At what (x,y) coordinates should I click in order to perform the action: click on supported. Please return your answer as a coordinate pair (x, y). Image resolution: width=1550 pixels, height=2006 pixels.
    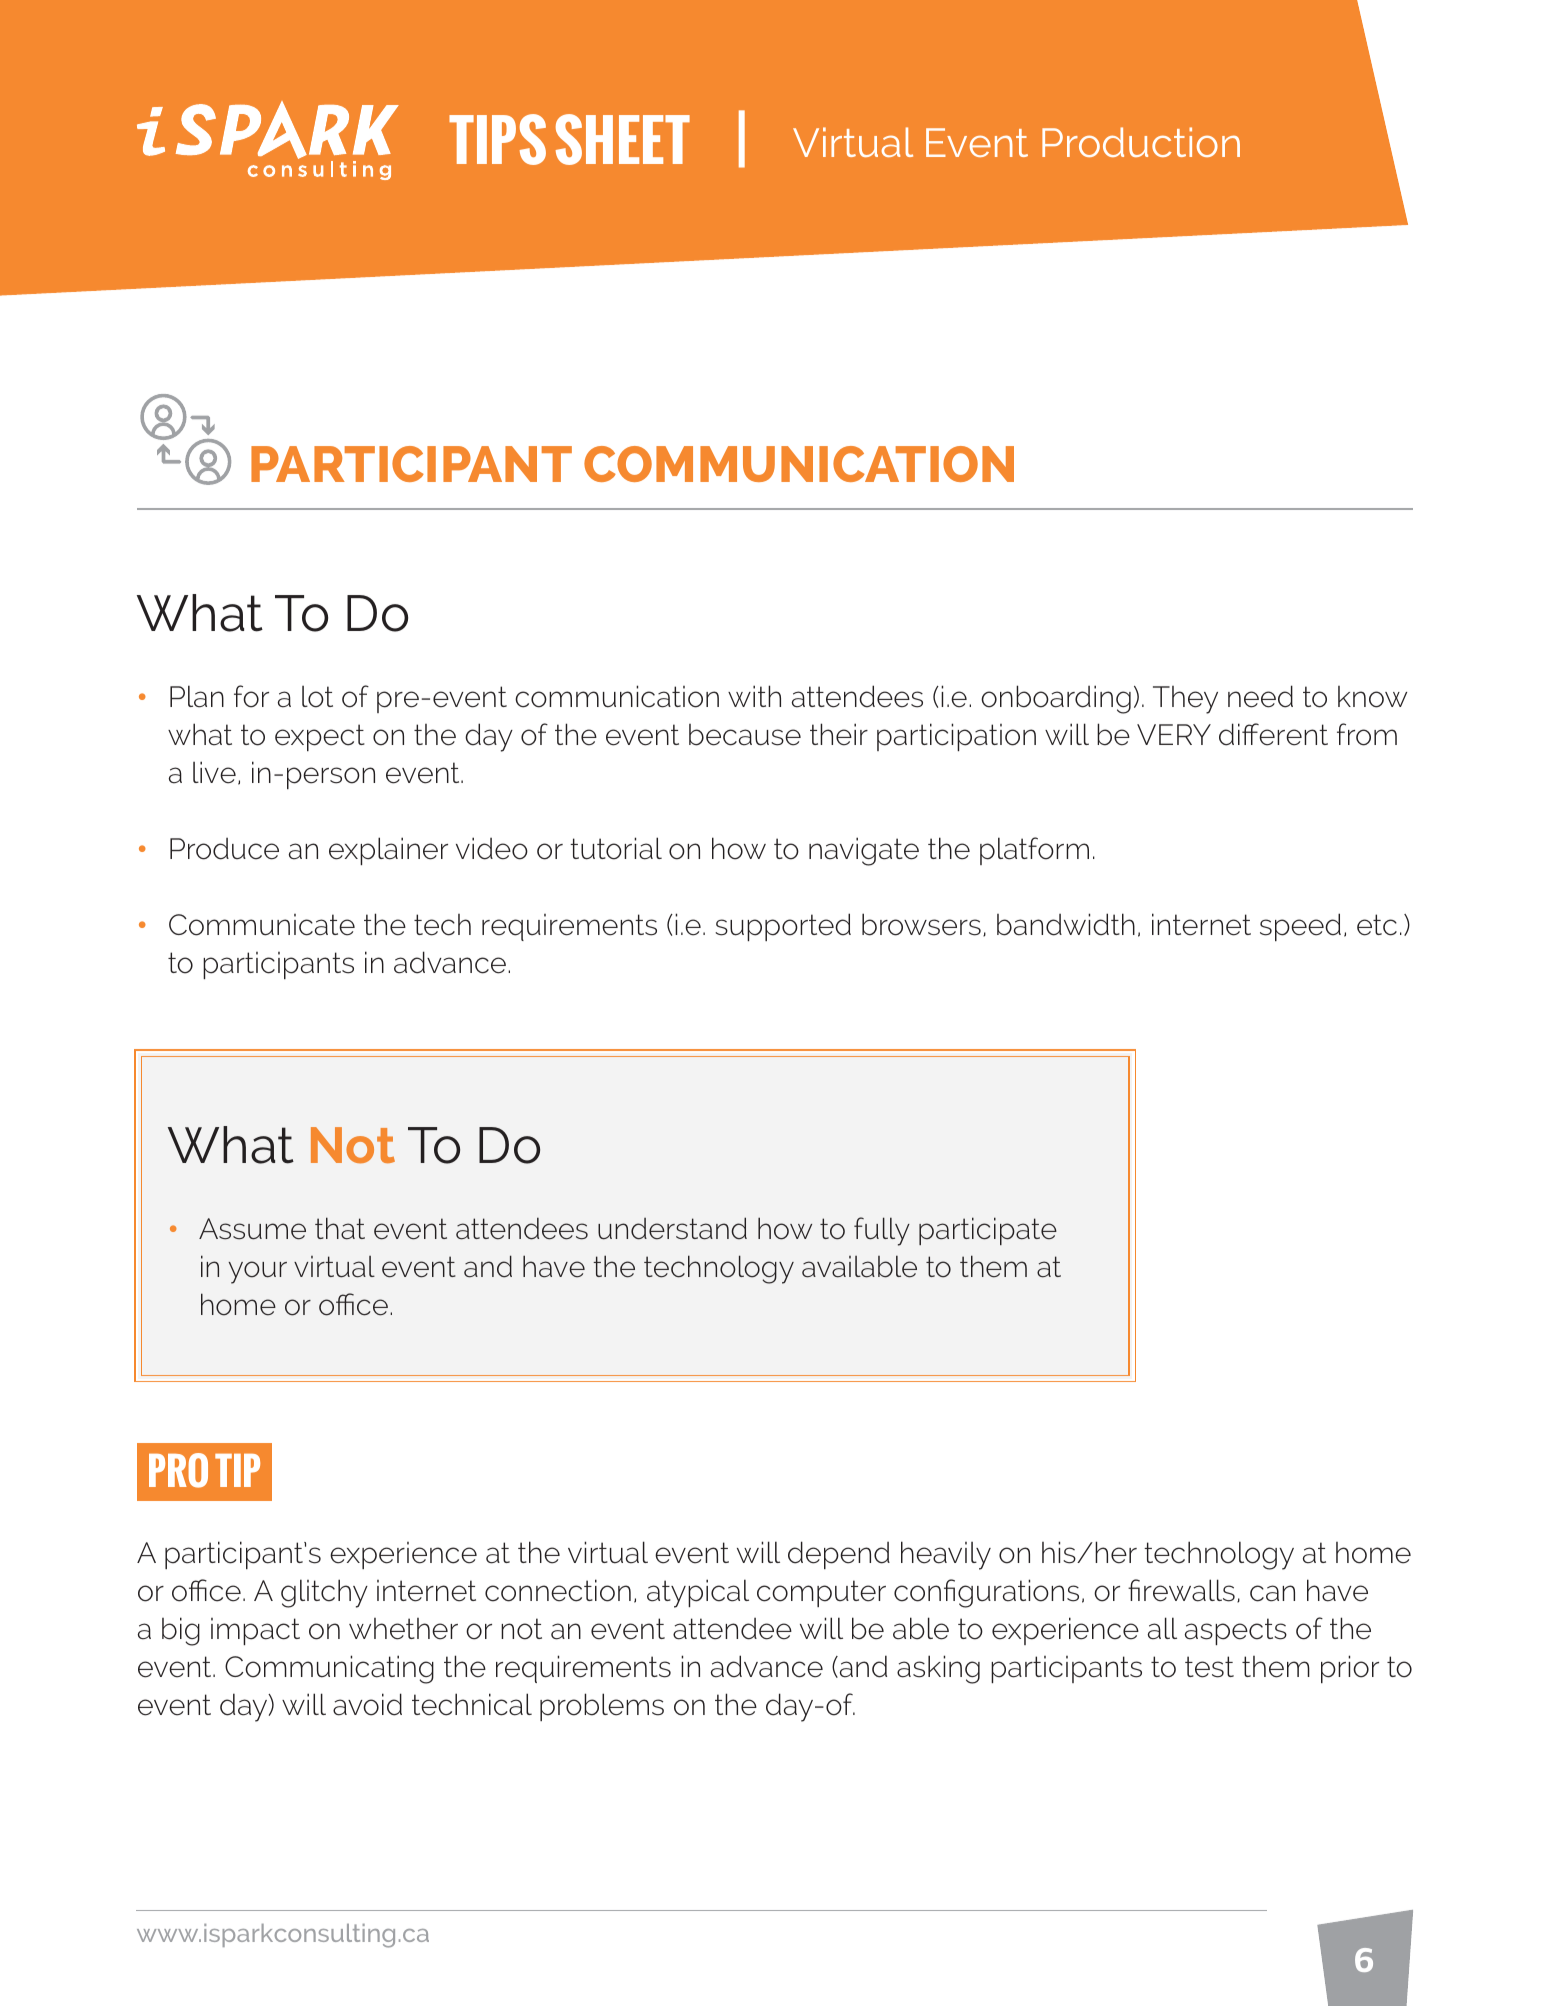
    Looking at the image, I should click on (783, 927).
